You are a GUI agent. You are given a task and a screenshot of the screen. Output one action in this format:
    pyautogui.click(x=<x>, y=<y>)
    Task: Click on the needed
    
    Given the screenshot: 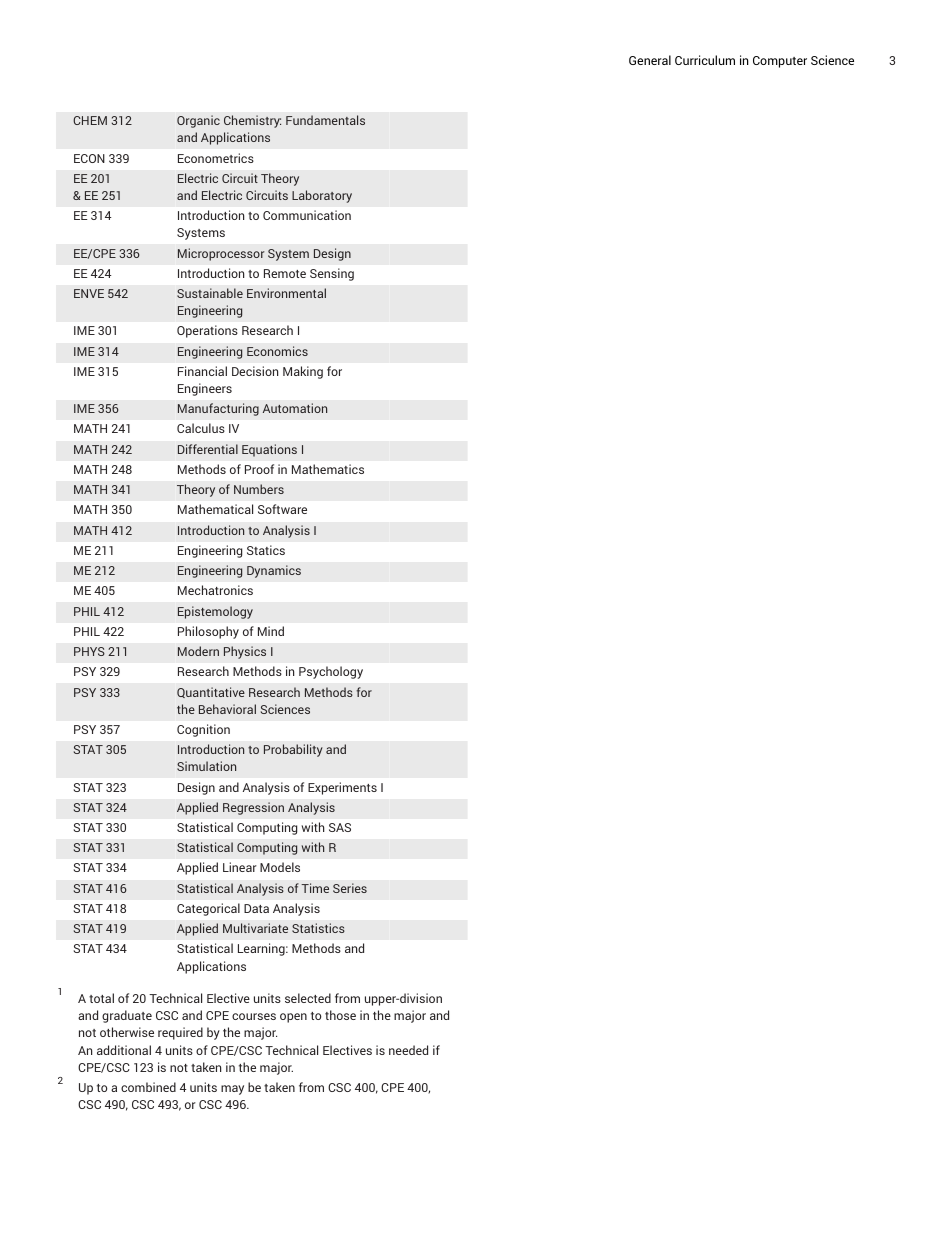 What is the action you would take?
    pyautogui.click(x=408, y=1050)
